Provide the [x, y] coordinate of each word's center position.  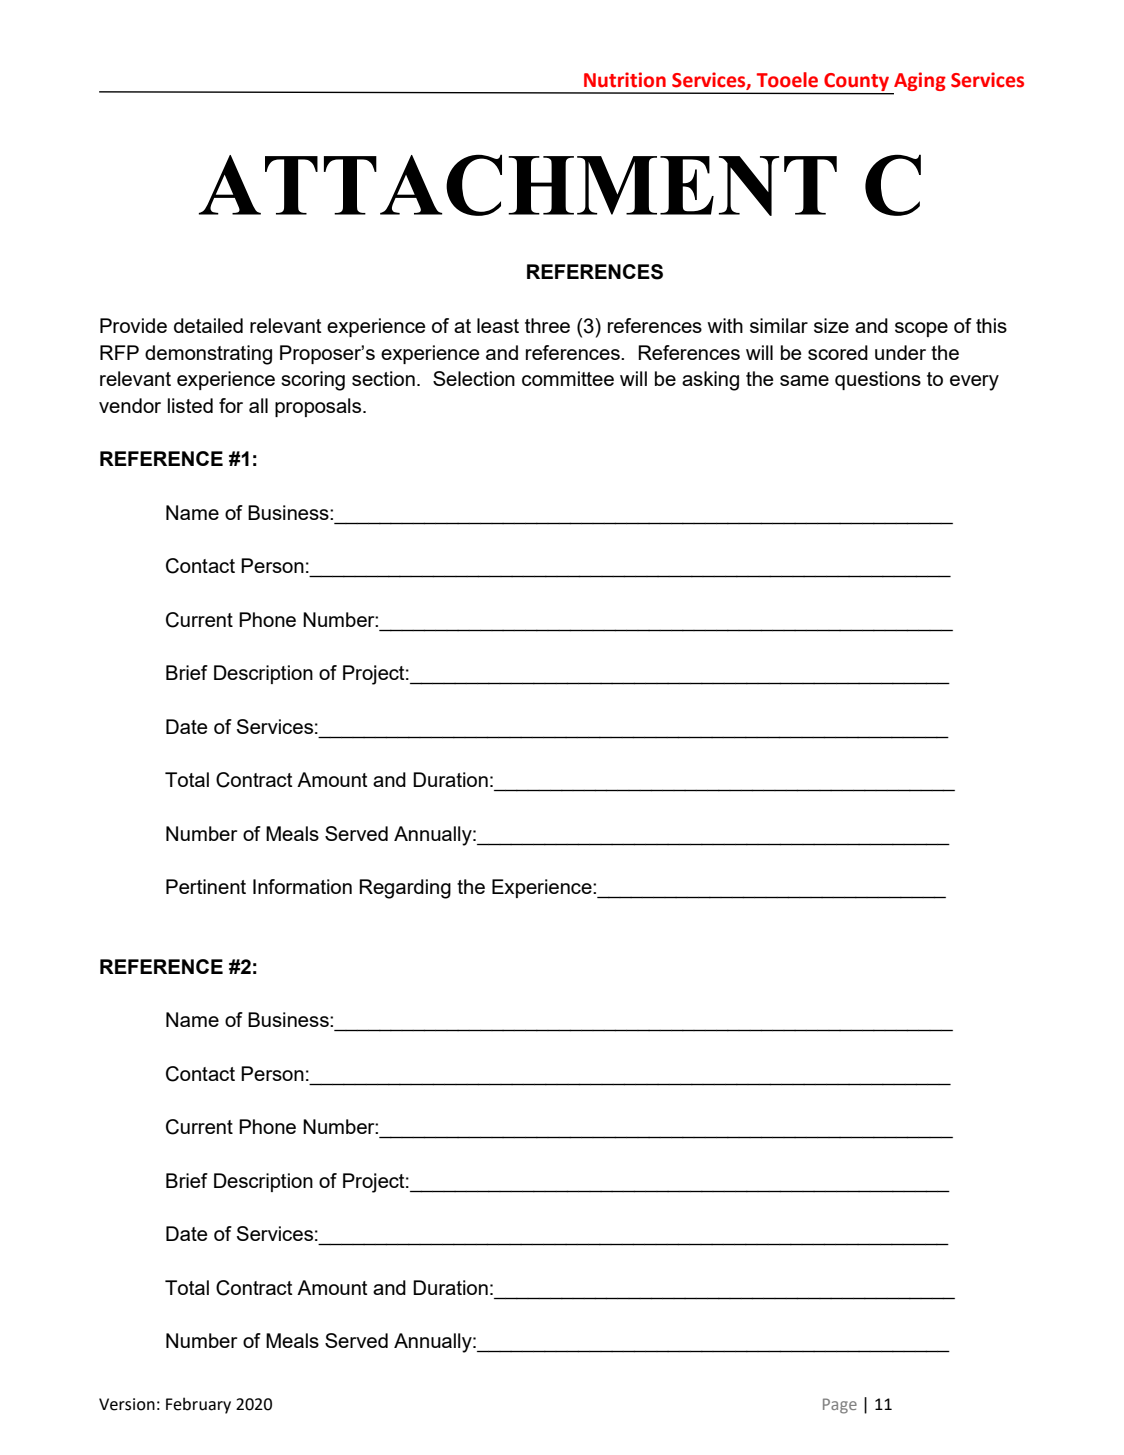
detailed [208, 325]
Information [302, 886]
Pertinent [206, 886]
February [198, 1405]
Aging [920, 81]
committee [568, 378]
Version [127, 1404]
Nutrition [625, 80]
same [804, 380]
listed [190, 405]
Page [840, 1406]
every [974, 383]
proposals [319, 407]
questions [878, 380]
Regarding [405, 889]
